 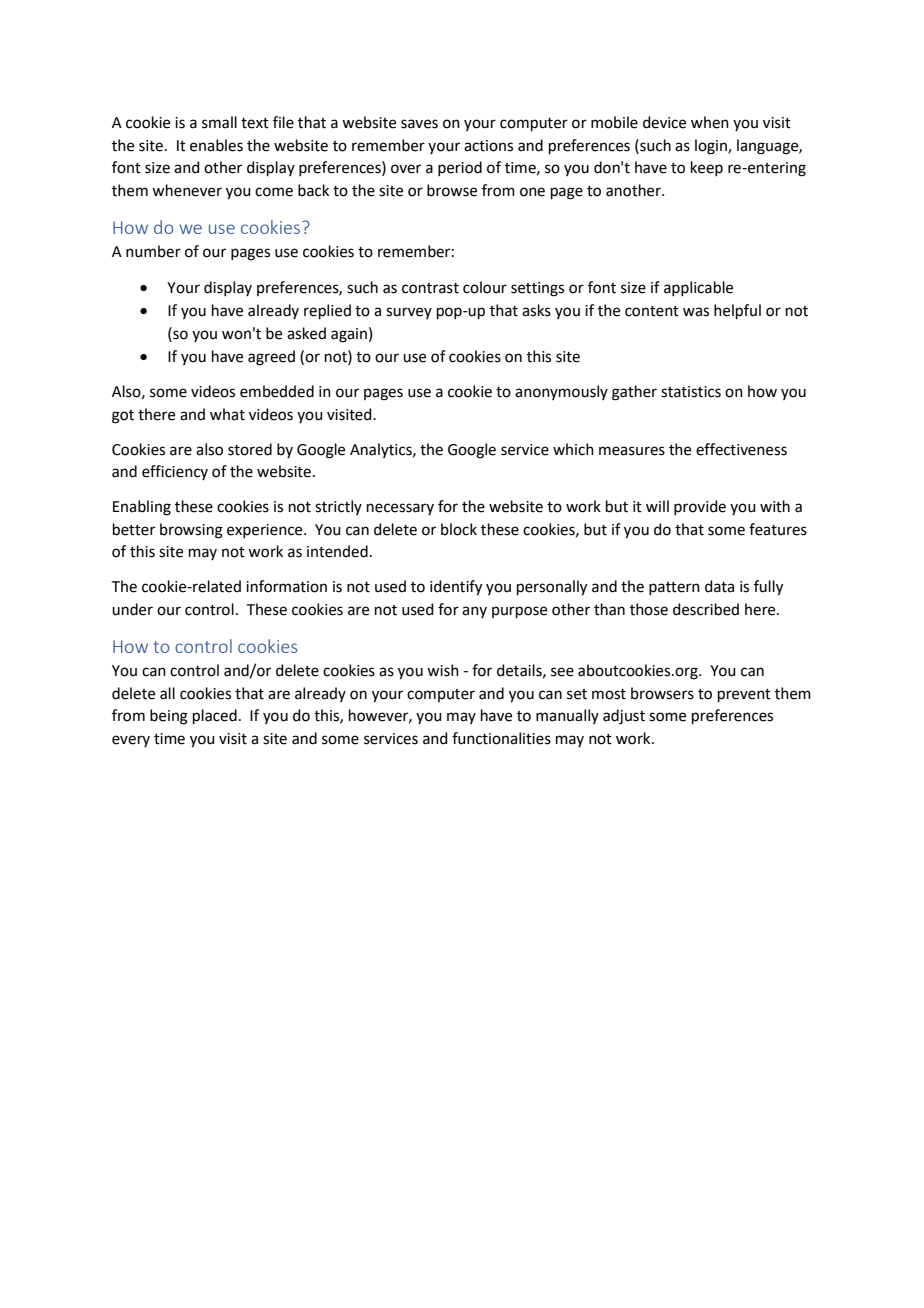 What do you see at coordinates (456, 588) in the page?
I see `identify` at bounding box center [456, 588].
